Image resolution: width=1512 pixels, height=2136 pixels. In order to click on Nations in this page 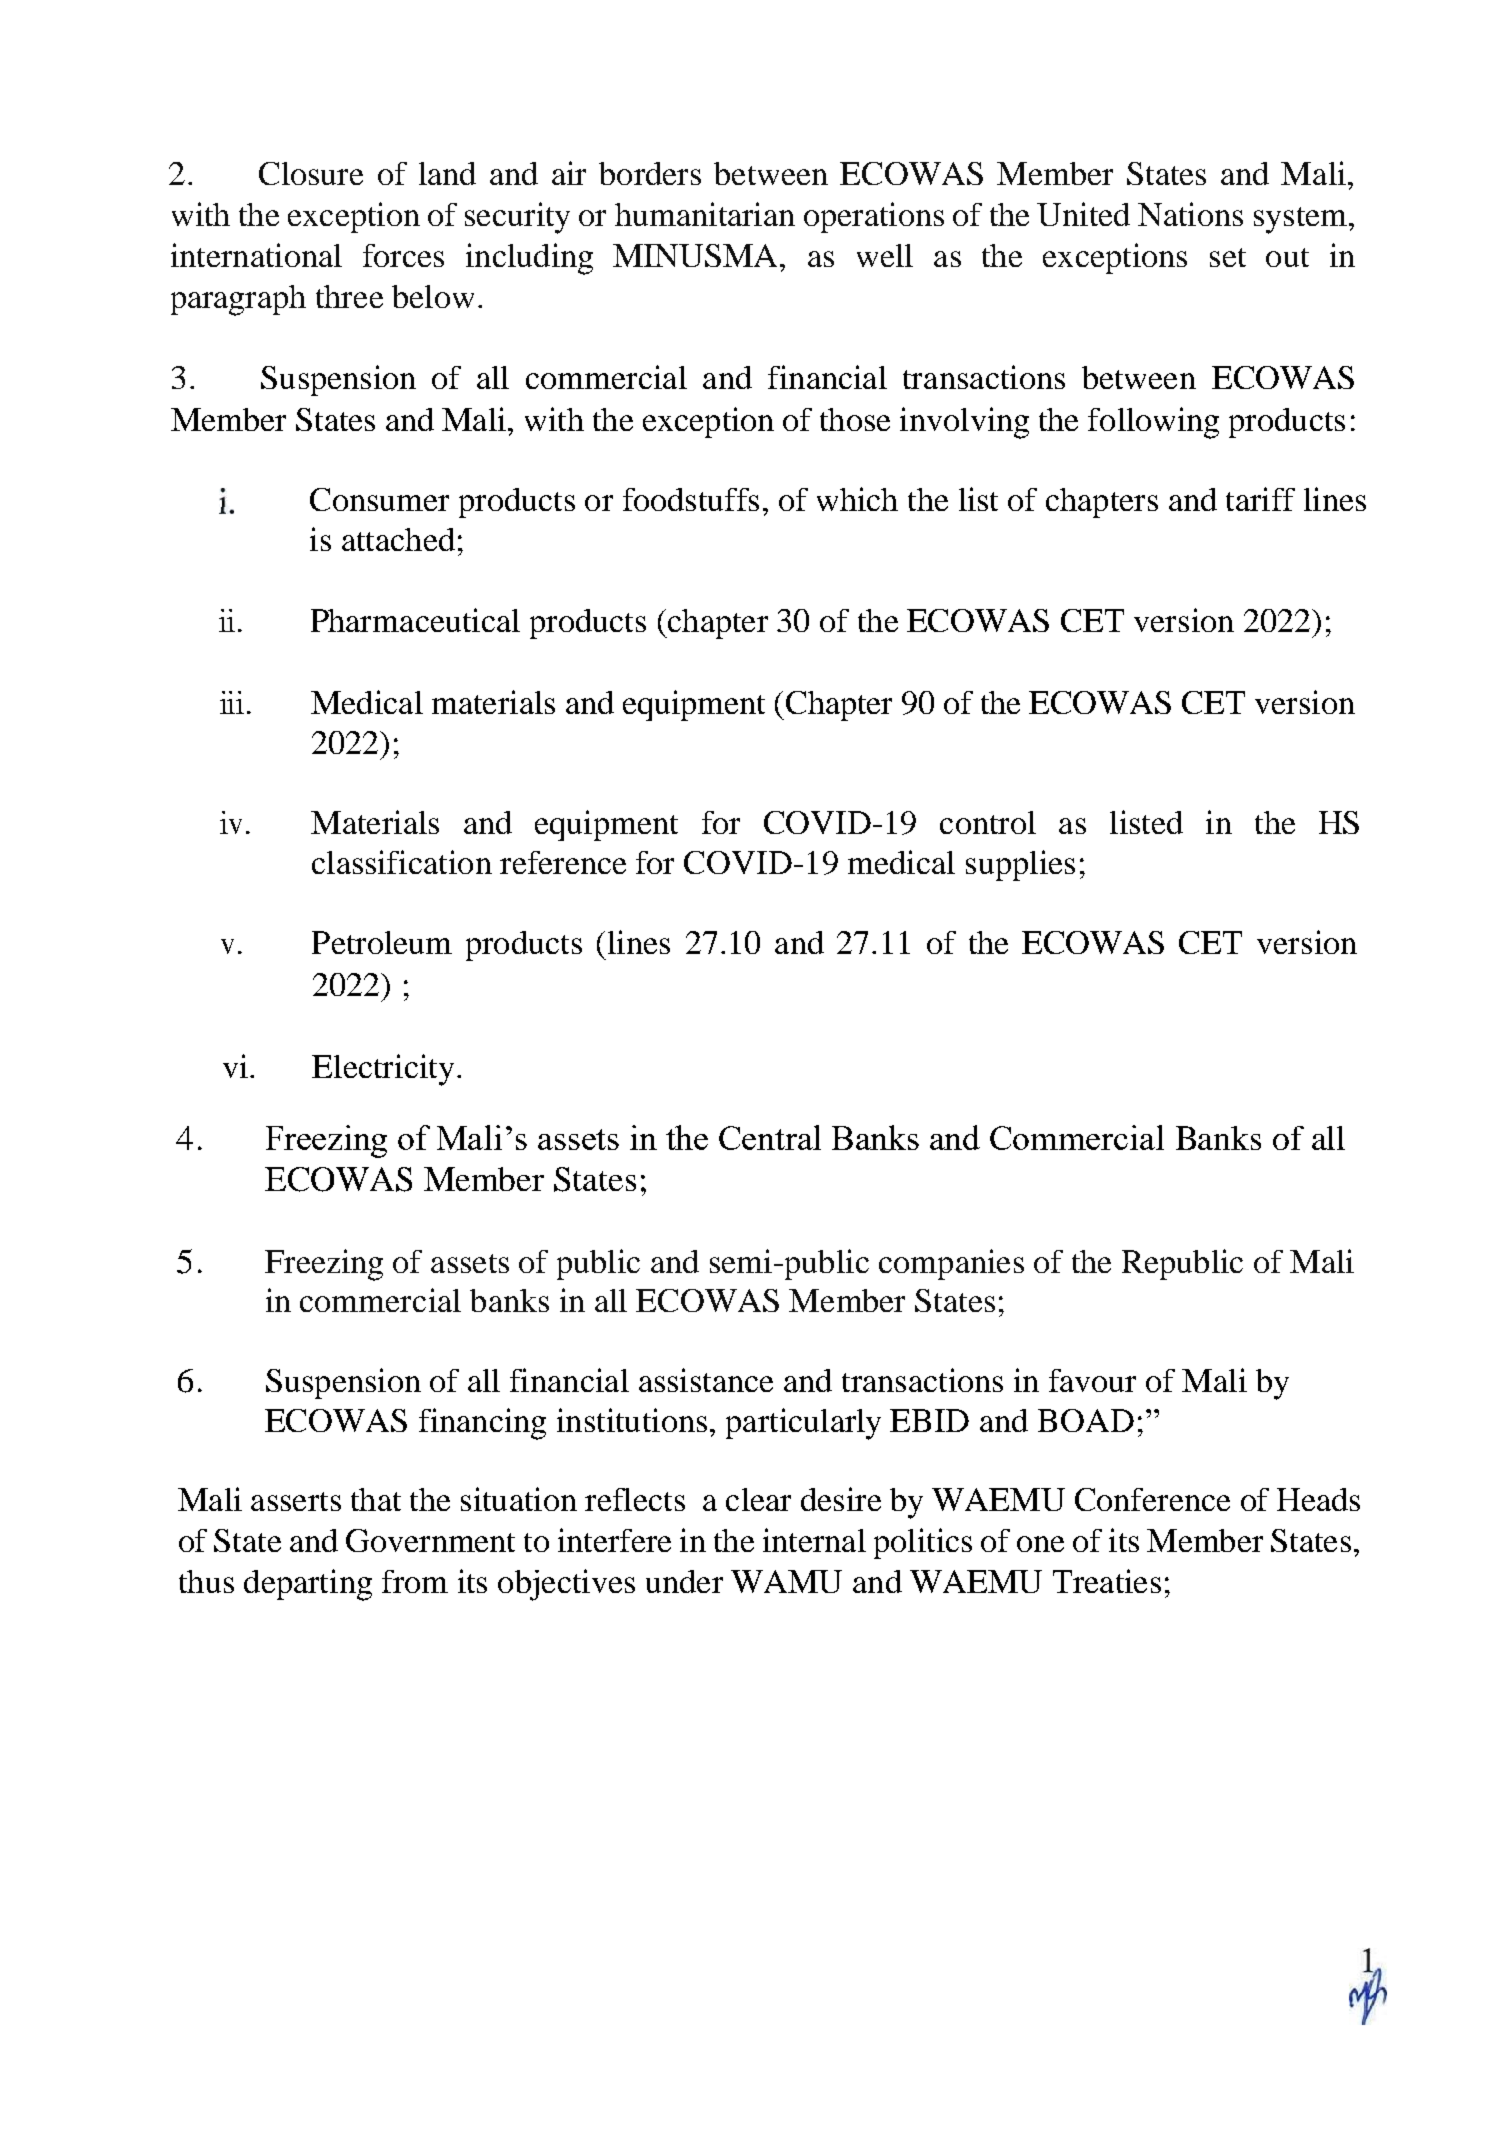, I will do `click(1190, 214)`.
